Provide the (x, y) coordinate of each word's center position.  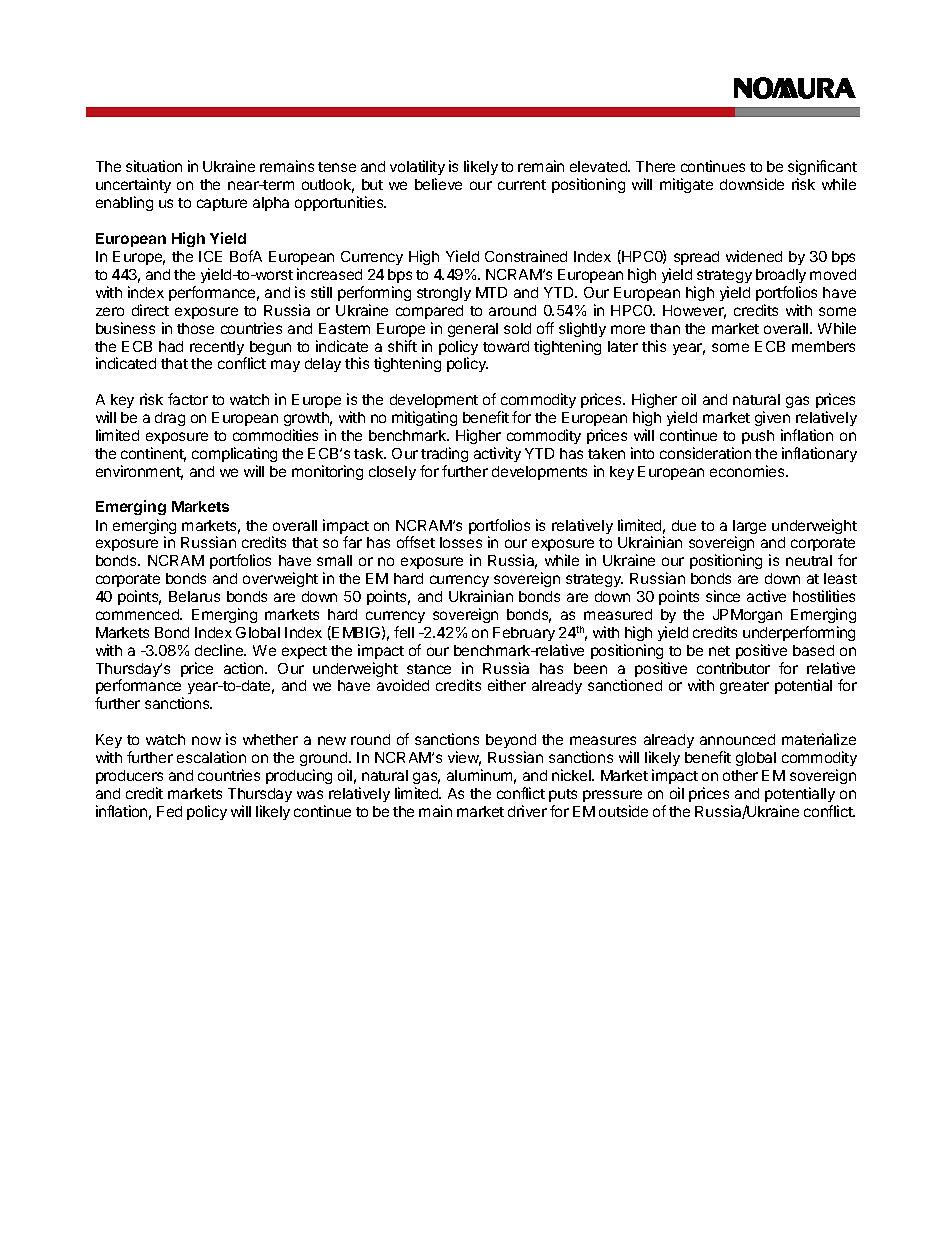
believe (438, 184)
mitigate (686, 185)
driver (527, 811)
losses (461, 542)
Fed (169, 811)
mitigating (424, 418)
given (772, 418)
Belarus (194, 596)
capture (222, 204)
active (766, 596)
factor (188, 399)
